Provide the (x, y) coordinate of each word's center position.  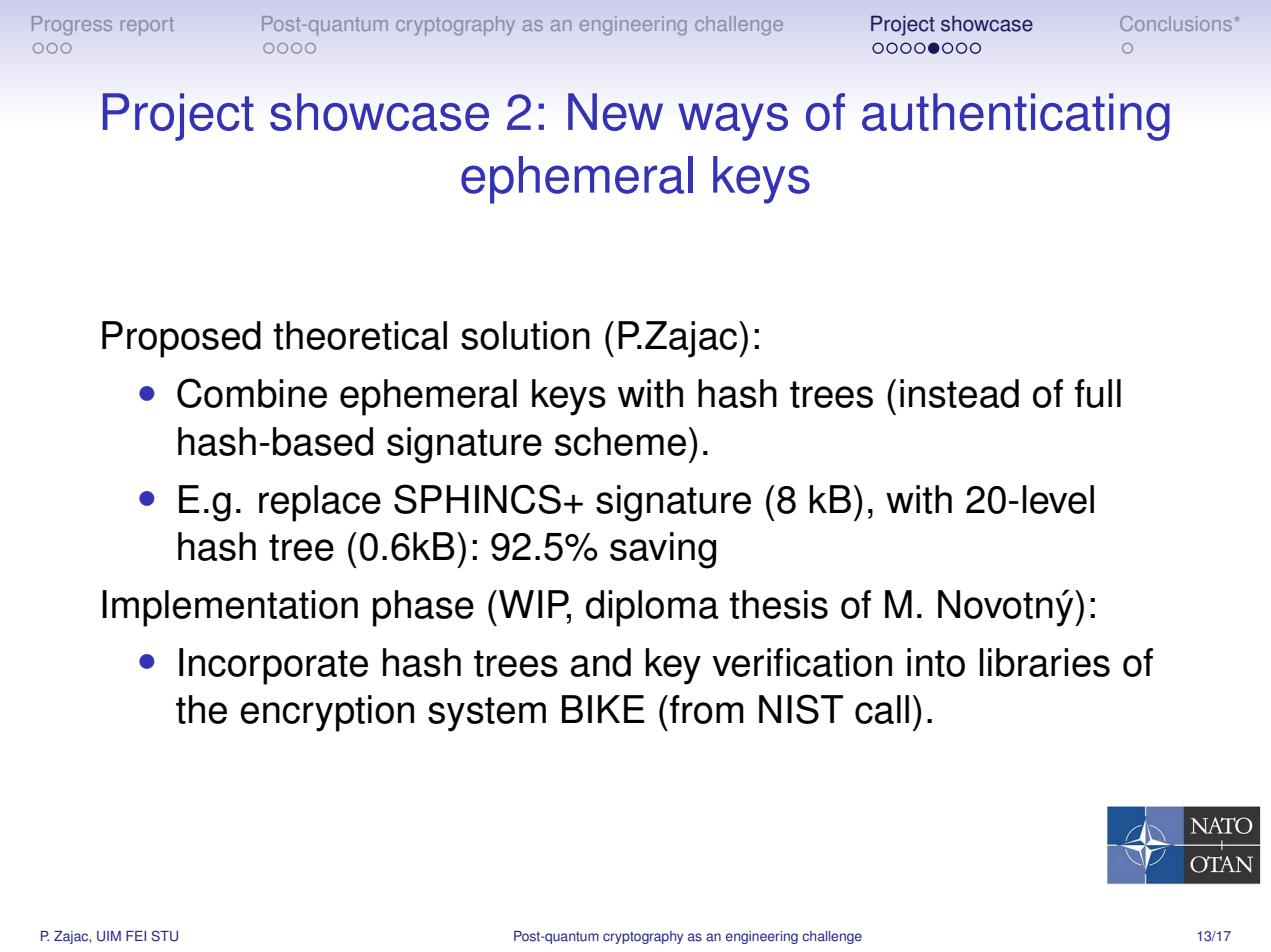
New (615, 112)
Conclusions (1177, 23)
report (147, 26)
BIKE (603, 709)
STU (164, 936)
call (882, 709)
